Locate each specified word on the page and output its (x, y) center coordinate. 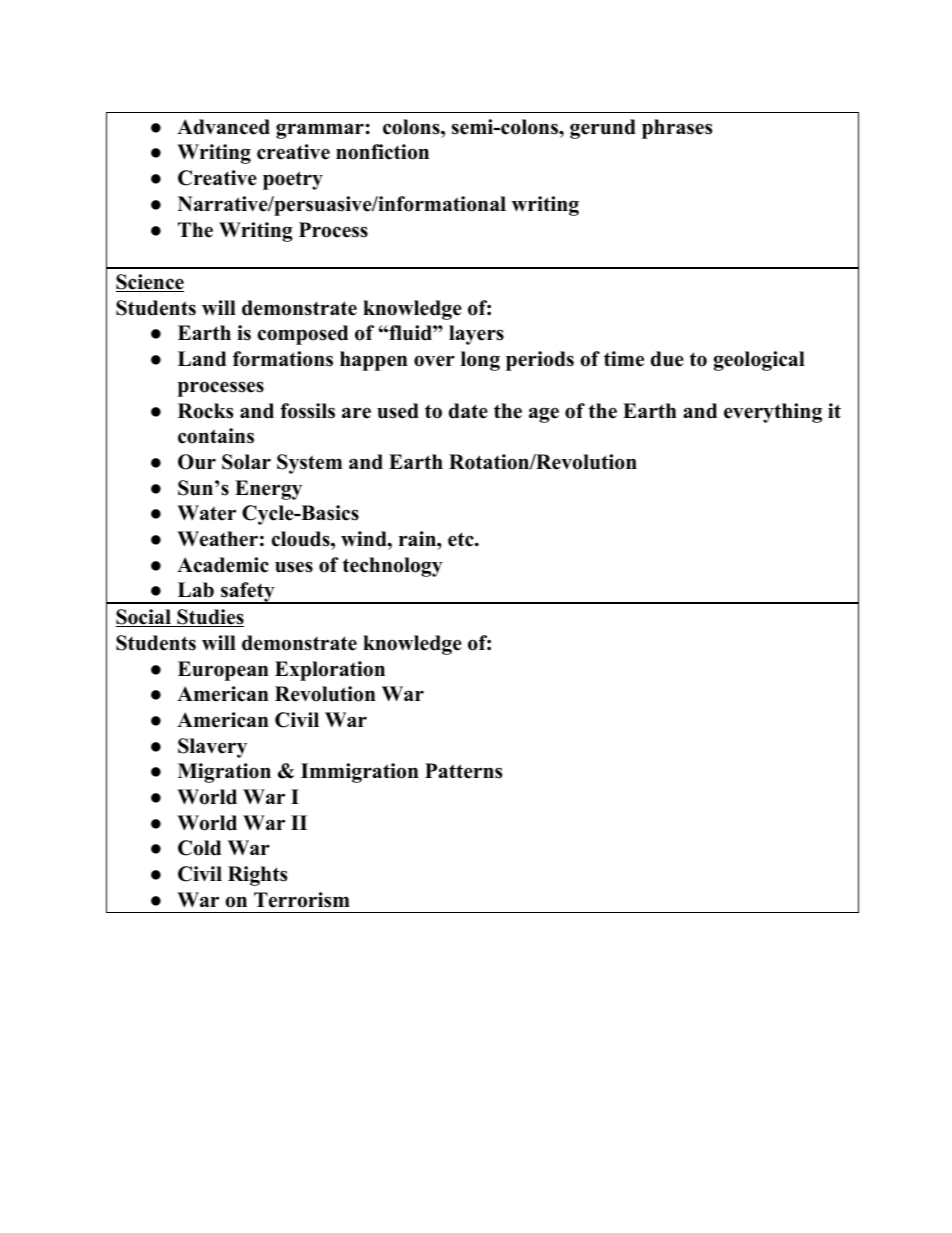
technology (393, 567)
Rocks (205, 411)
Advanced (223, 127)
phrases (677, 129)
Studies (209, 618)
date (468, 411)
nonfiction (382, 152)
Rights (257, 876)
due (667, 359)
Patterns (463, 771)
